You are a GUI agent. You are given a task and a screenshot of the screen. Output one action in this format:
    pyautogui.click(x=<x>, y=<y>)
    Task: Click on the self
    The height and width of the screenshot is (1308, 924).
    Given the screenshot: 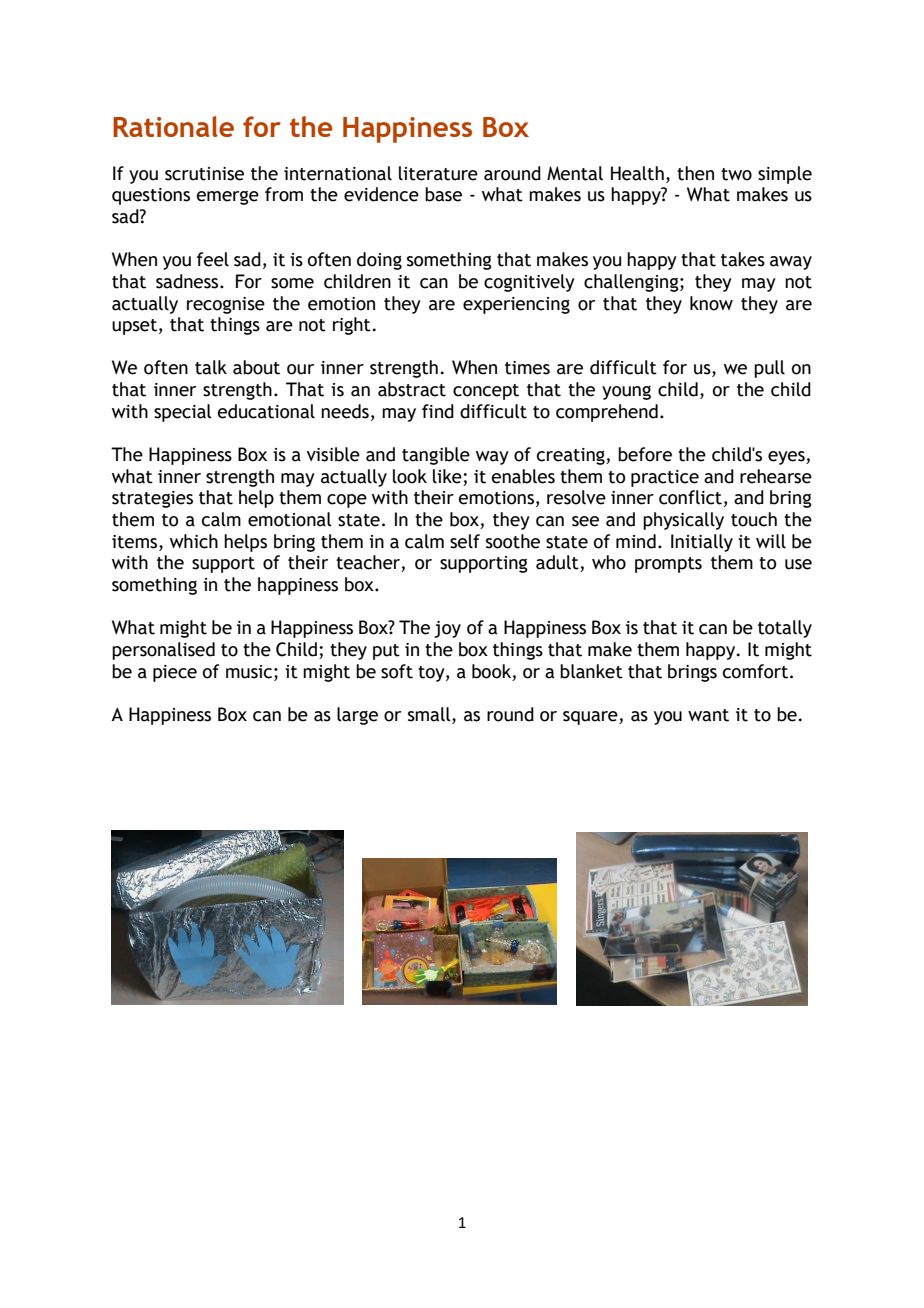 What is the action you would take?
    pyautogui.click(x=465, y=541)
